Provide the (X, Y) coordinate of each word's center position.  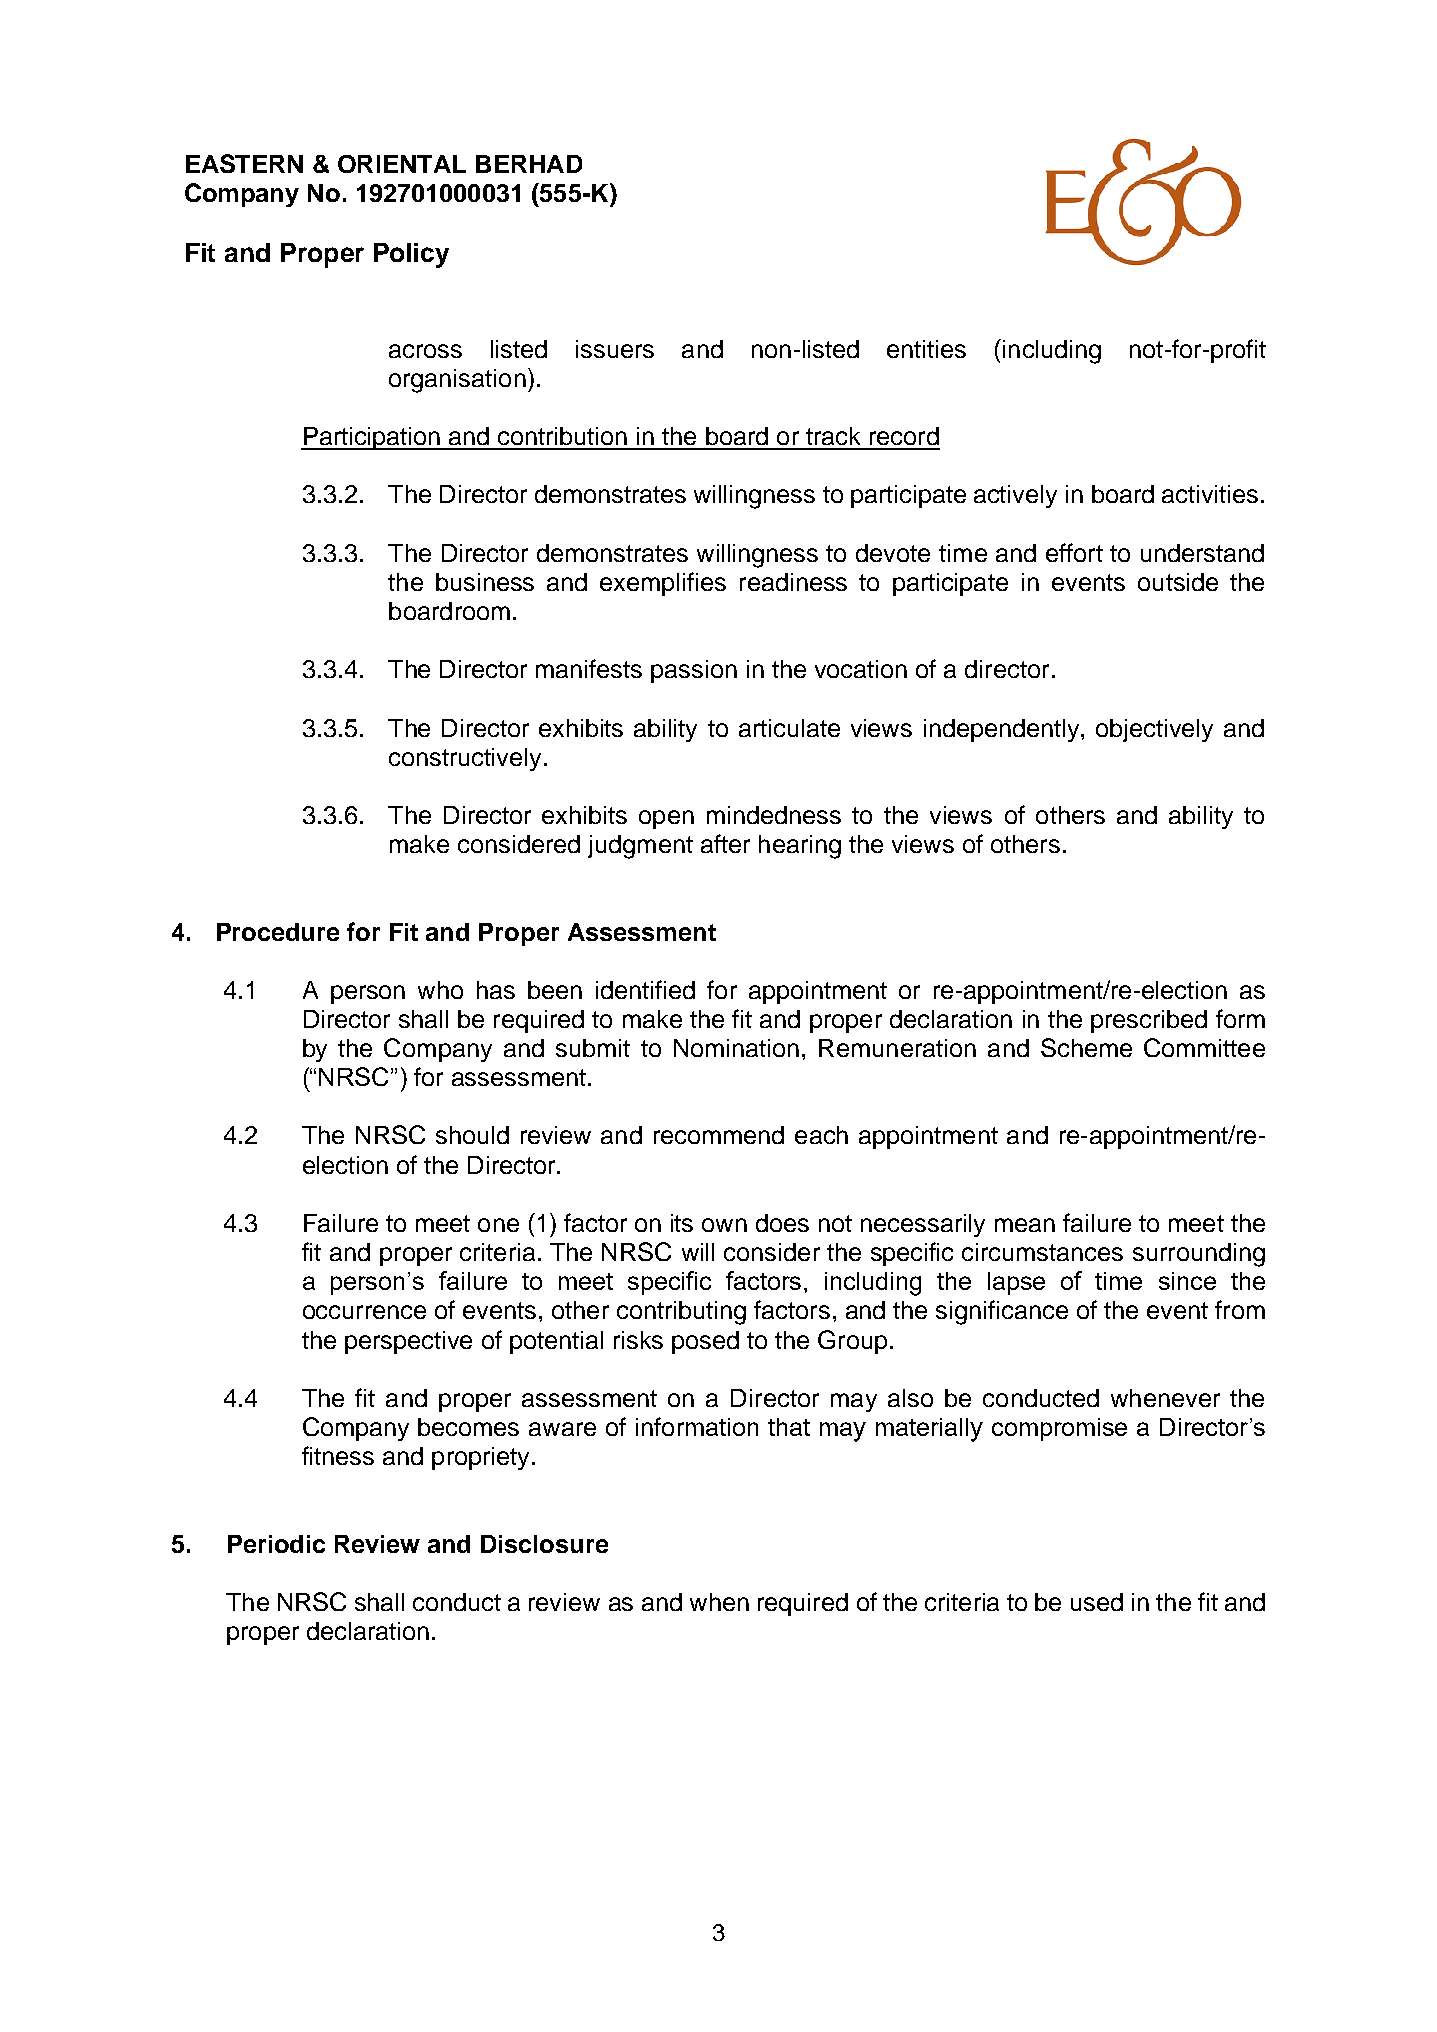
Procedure (278, 932)
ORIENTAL (402, 164)
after (725, 843)
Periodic (276, 1544)
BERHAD (529, 164)
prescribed (1149, 1021)
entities (926, 349)
